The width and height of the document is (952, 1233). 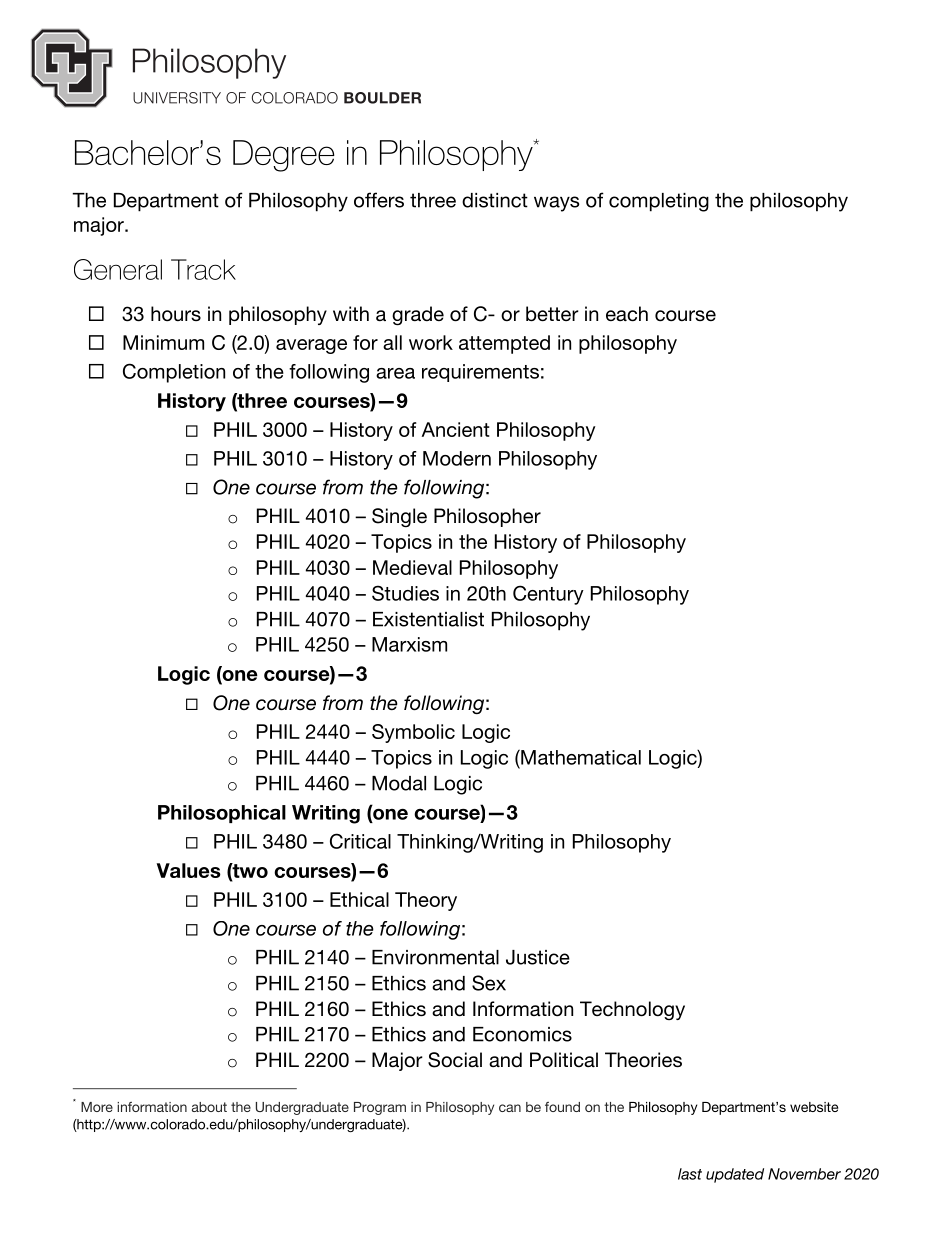 What do you see at coordinates (510, 1108) in the document?
I see `can` at bounding box center [510, 1108].
